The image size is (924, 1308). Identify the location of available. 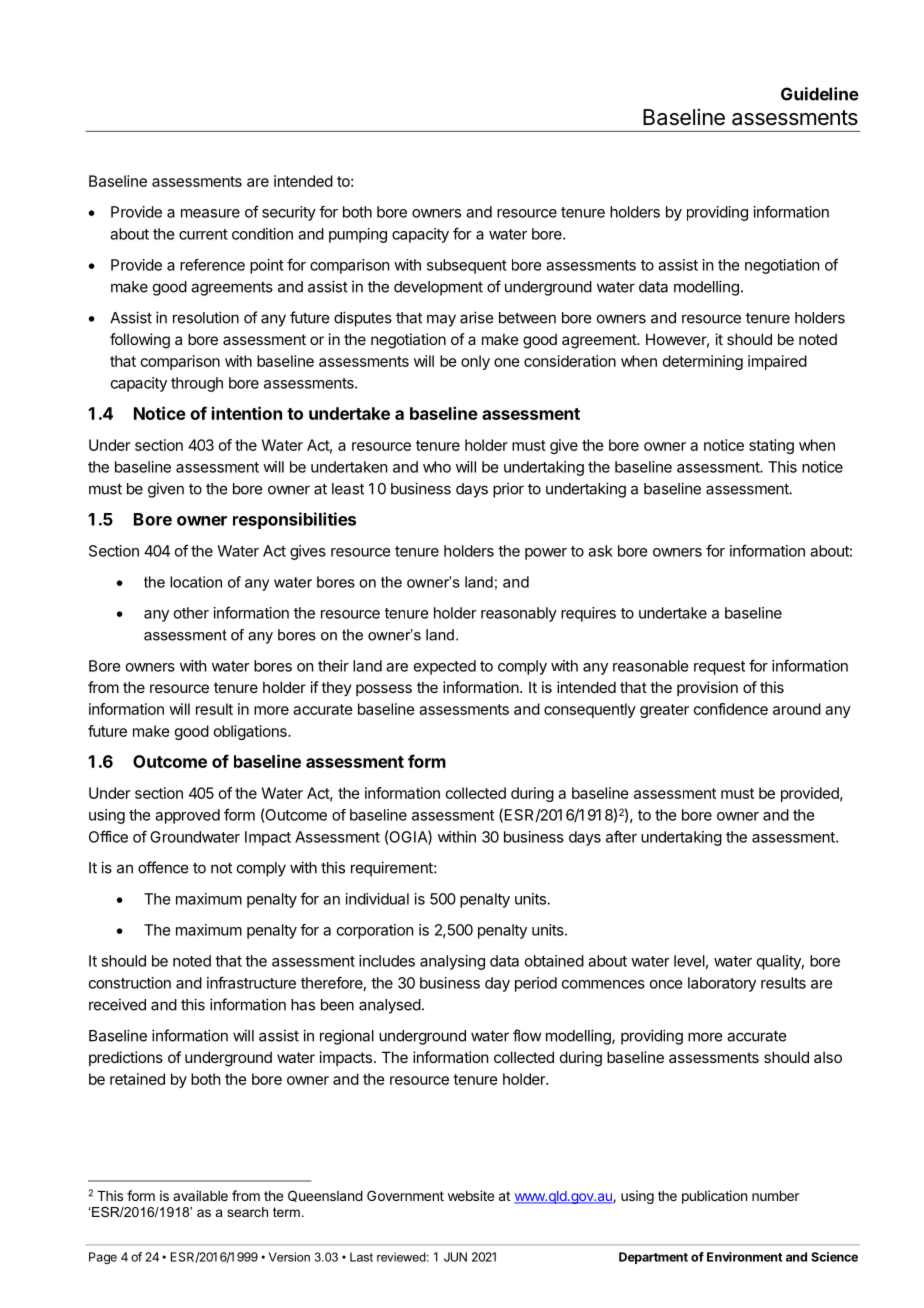
(200, 1195).
